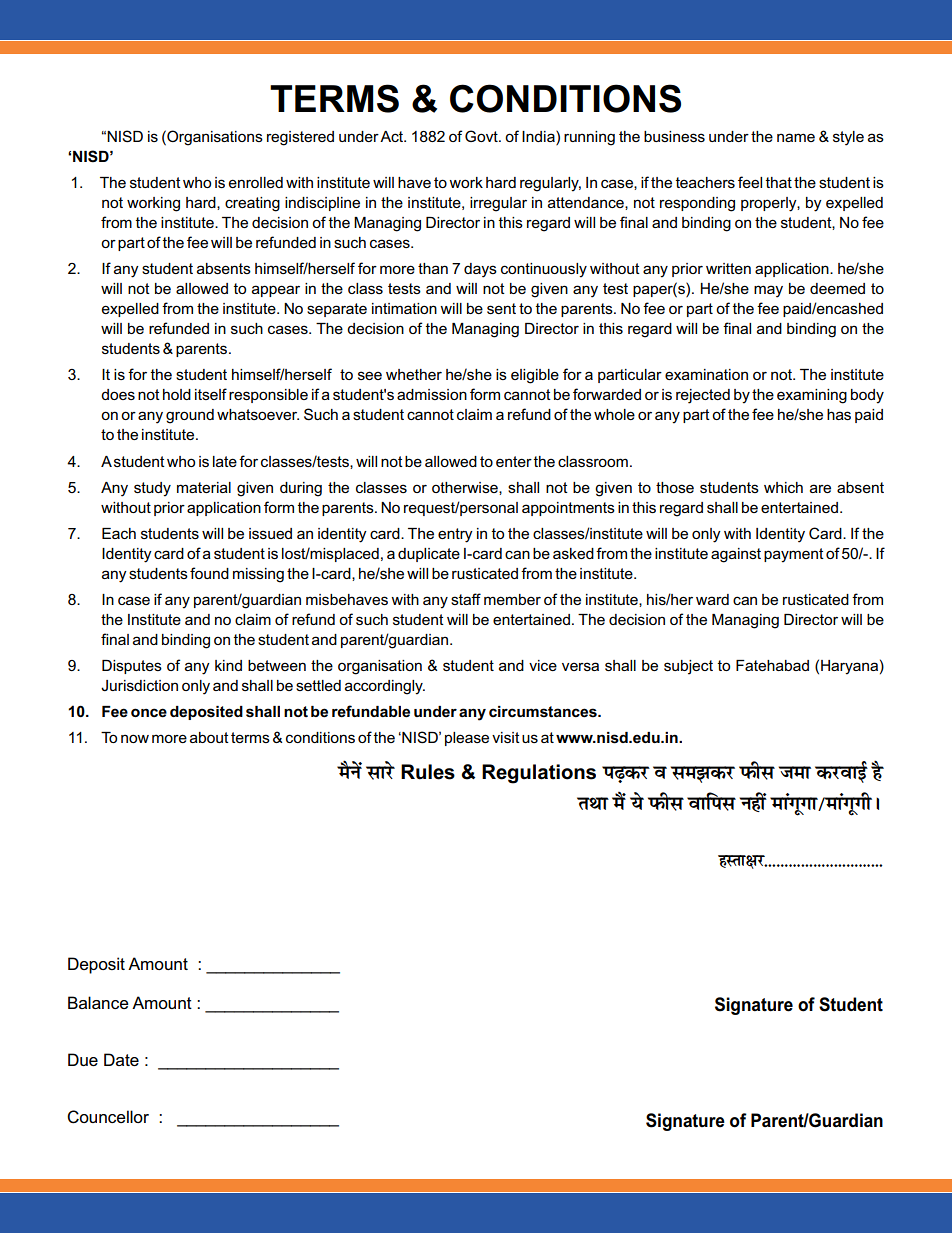 The image size is (952, 1233). Describe the element at coordinates (98, 1002) in the document. I see `Balance` at that location.
